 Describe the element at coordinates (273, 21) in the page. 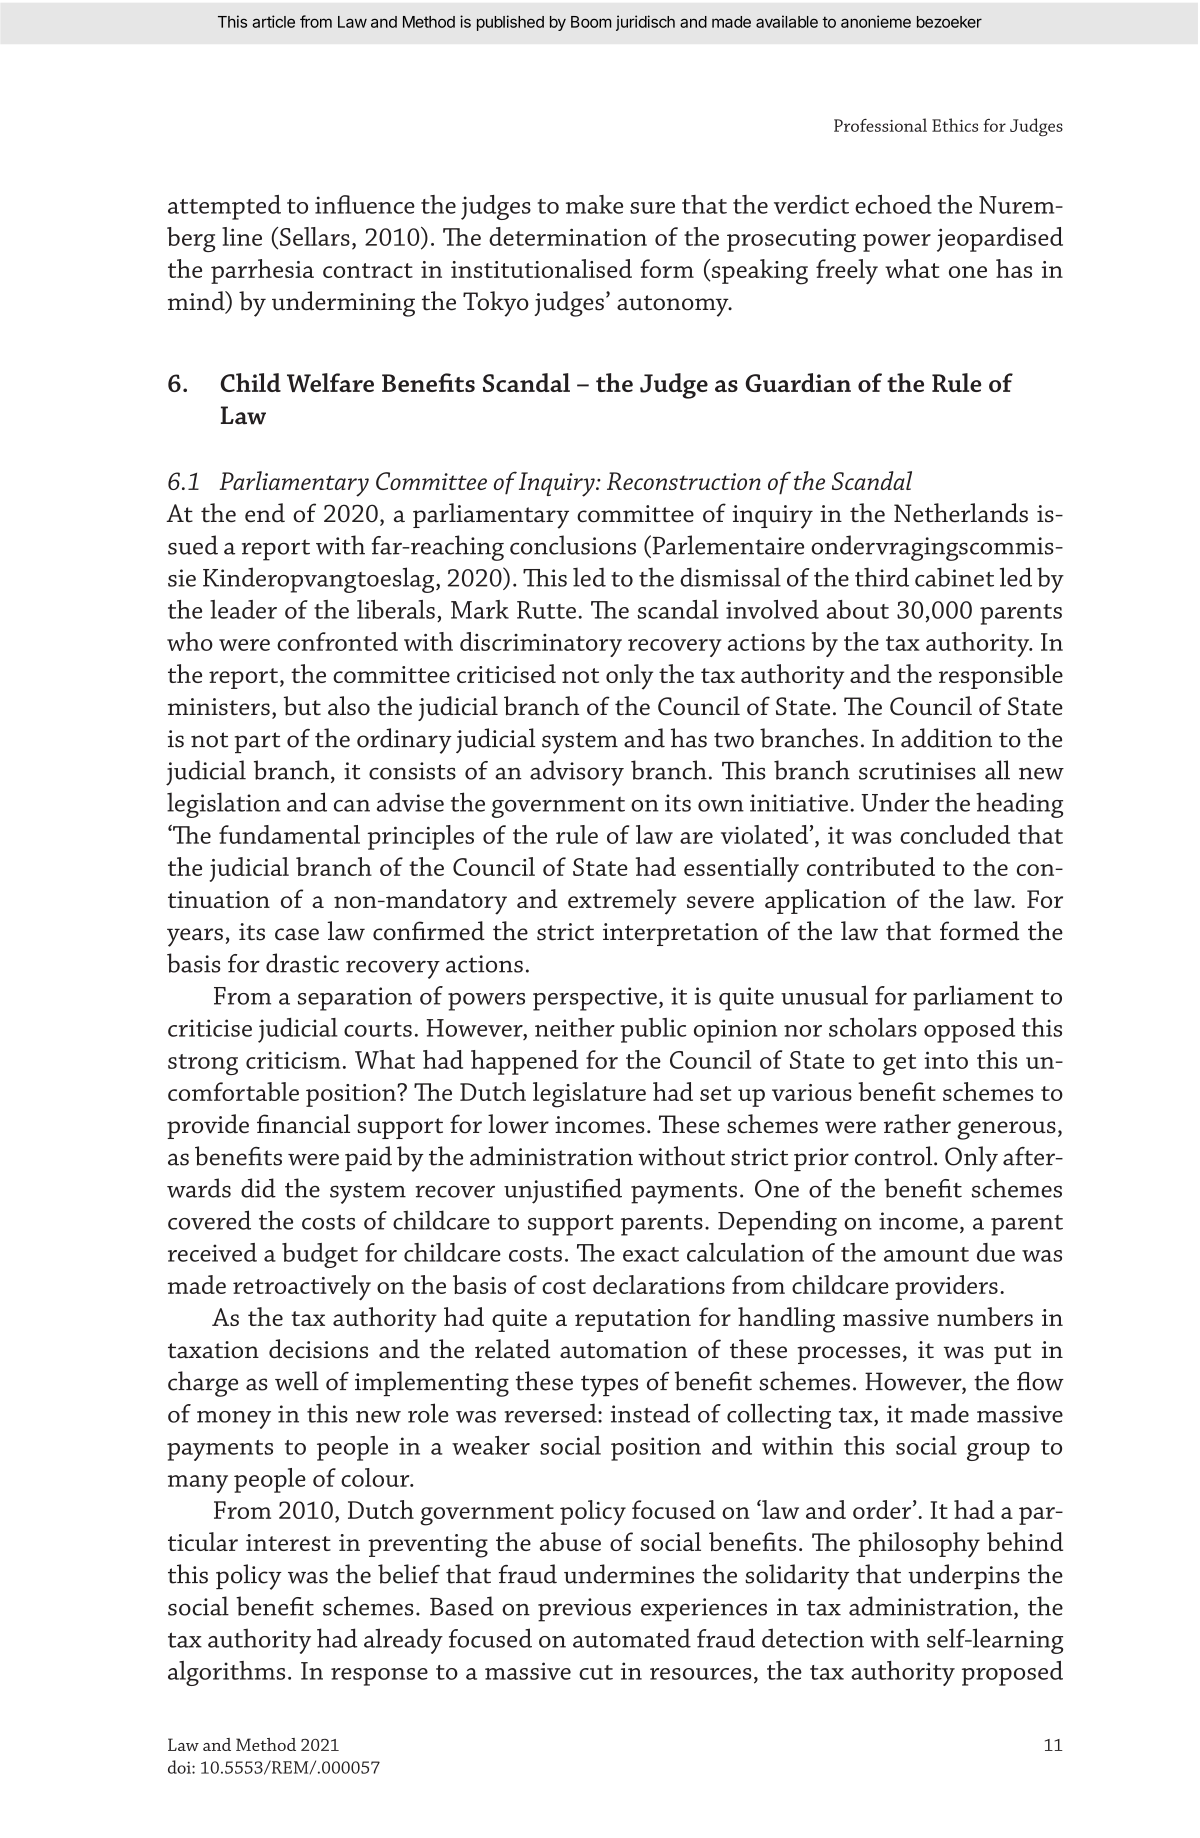

I see `article` at that location.
